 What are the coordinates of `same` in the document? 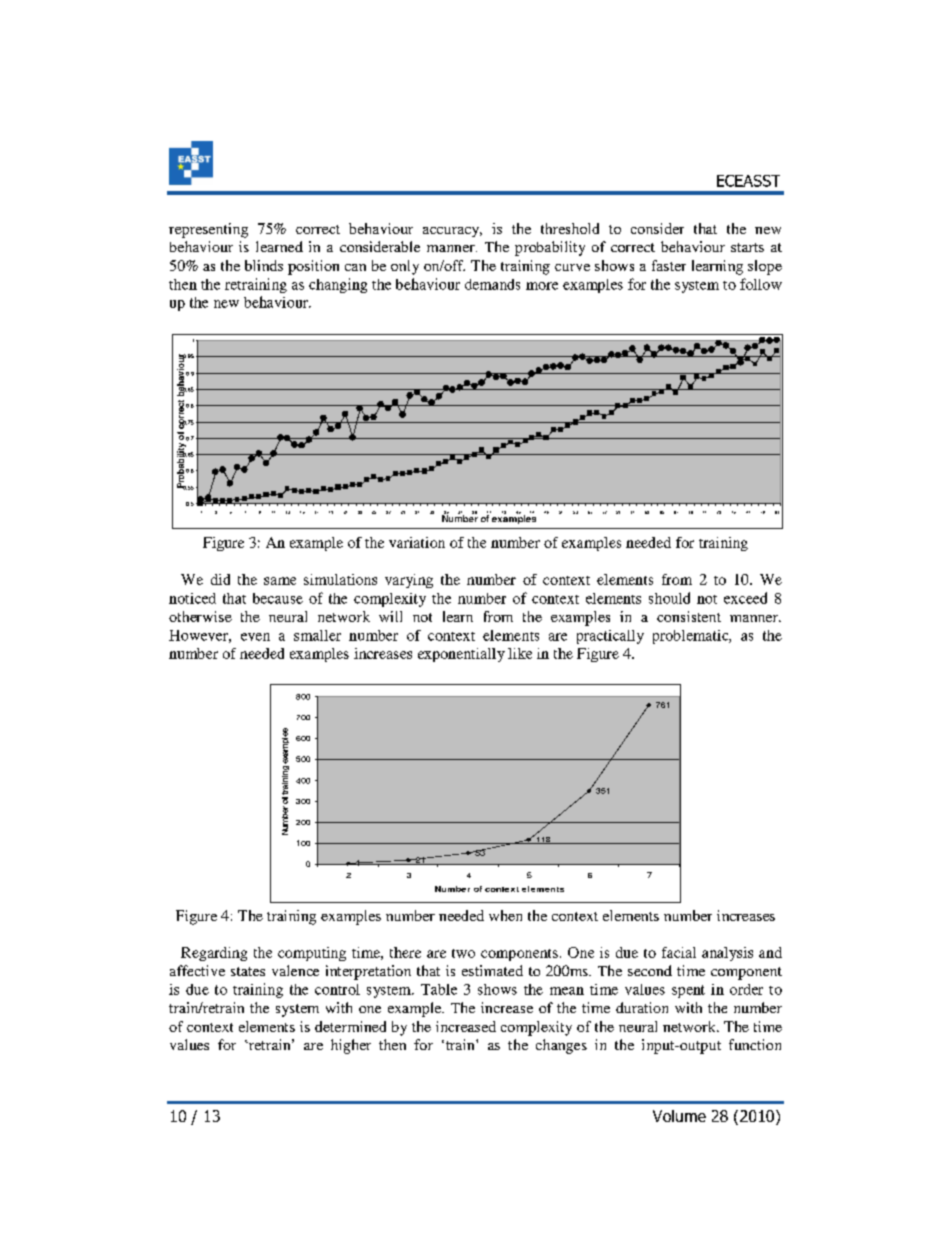 It's located at (280, 581).
